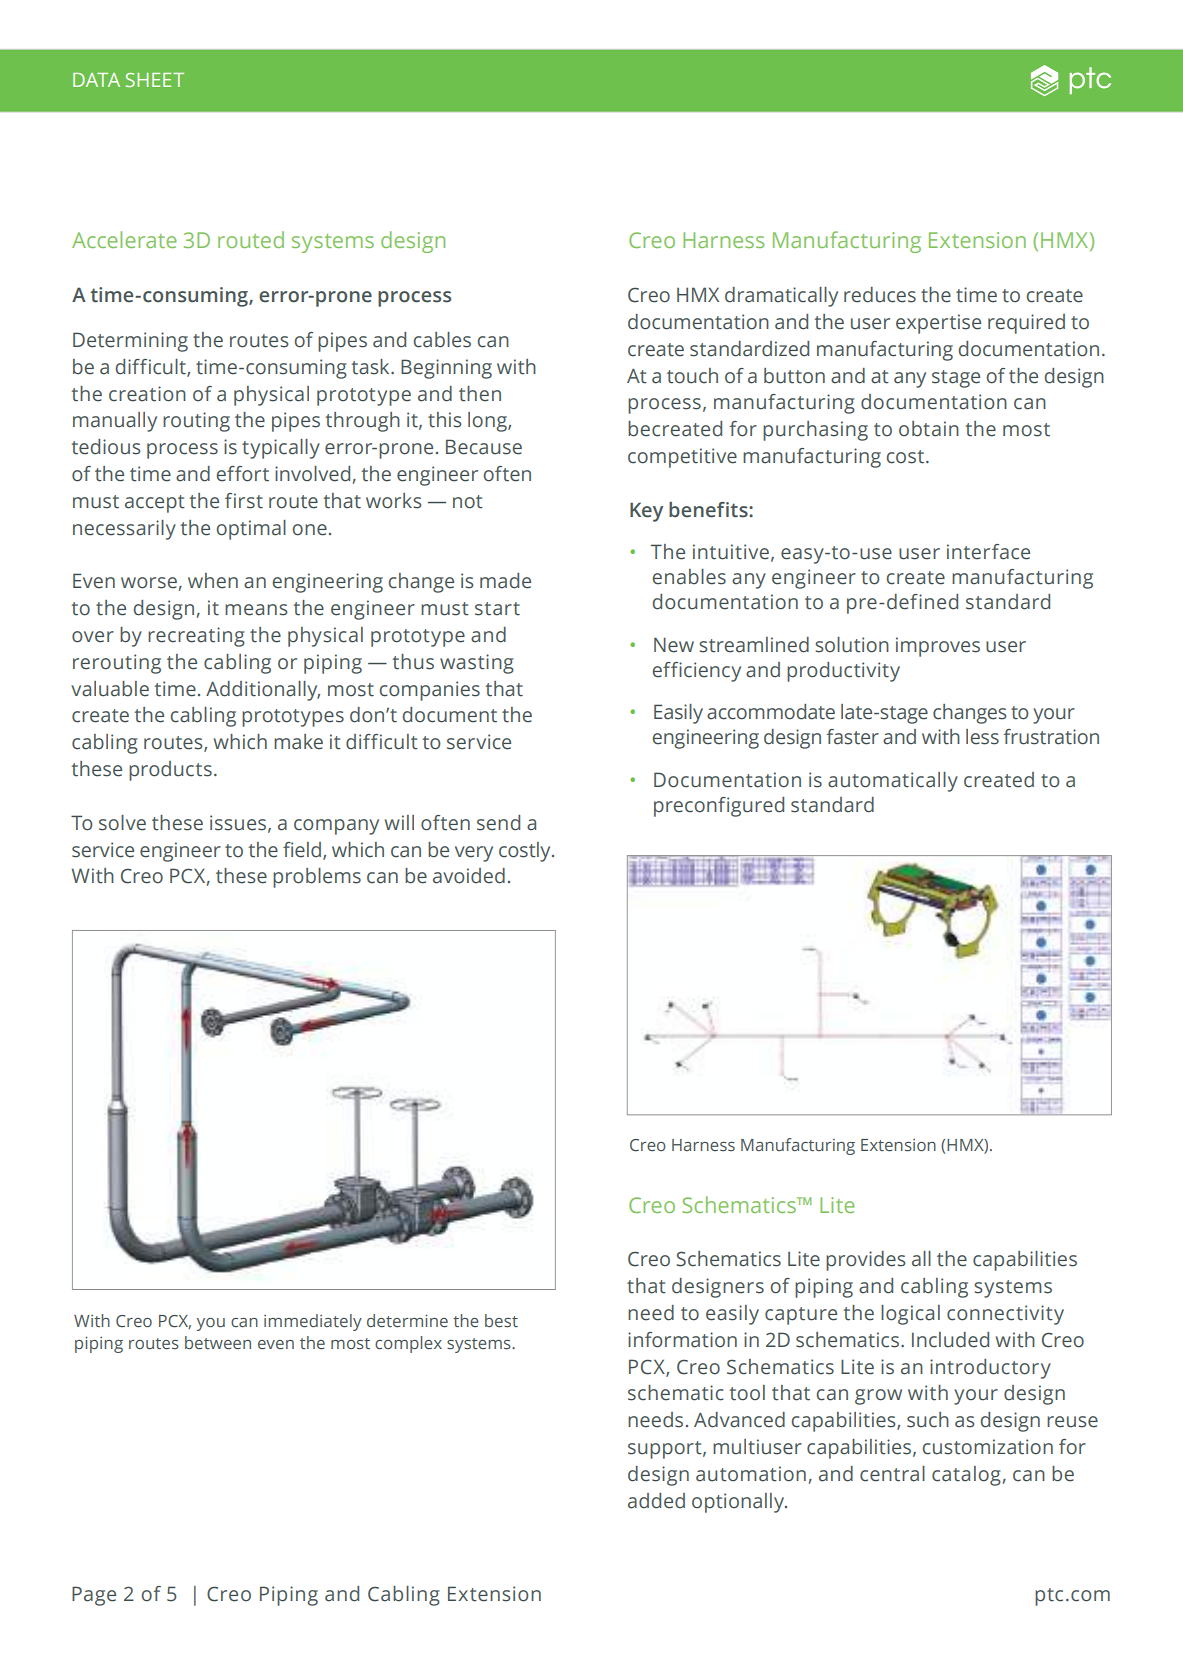  What do you see at coordinates (94, 1596) in the screenshot?
I see `Page` at bounding box center [94, 1596].
